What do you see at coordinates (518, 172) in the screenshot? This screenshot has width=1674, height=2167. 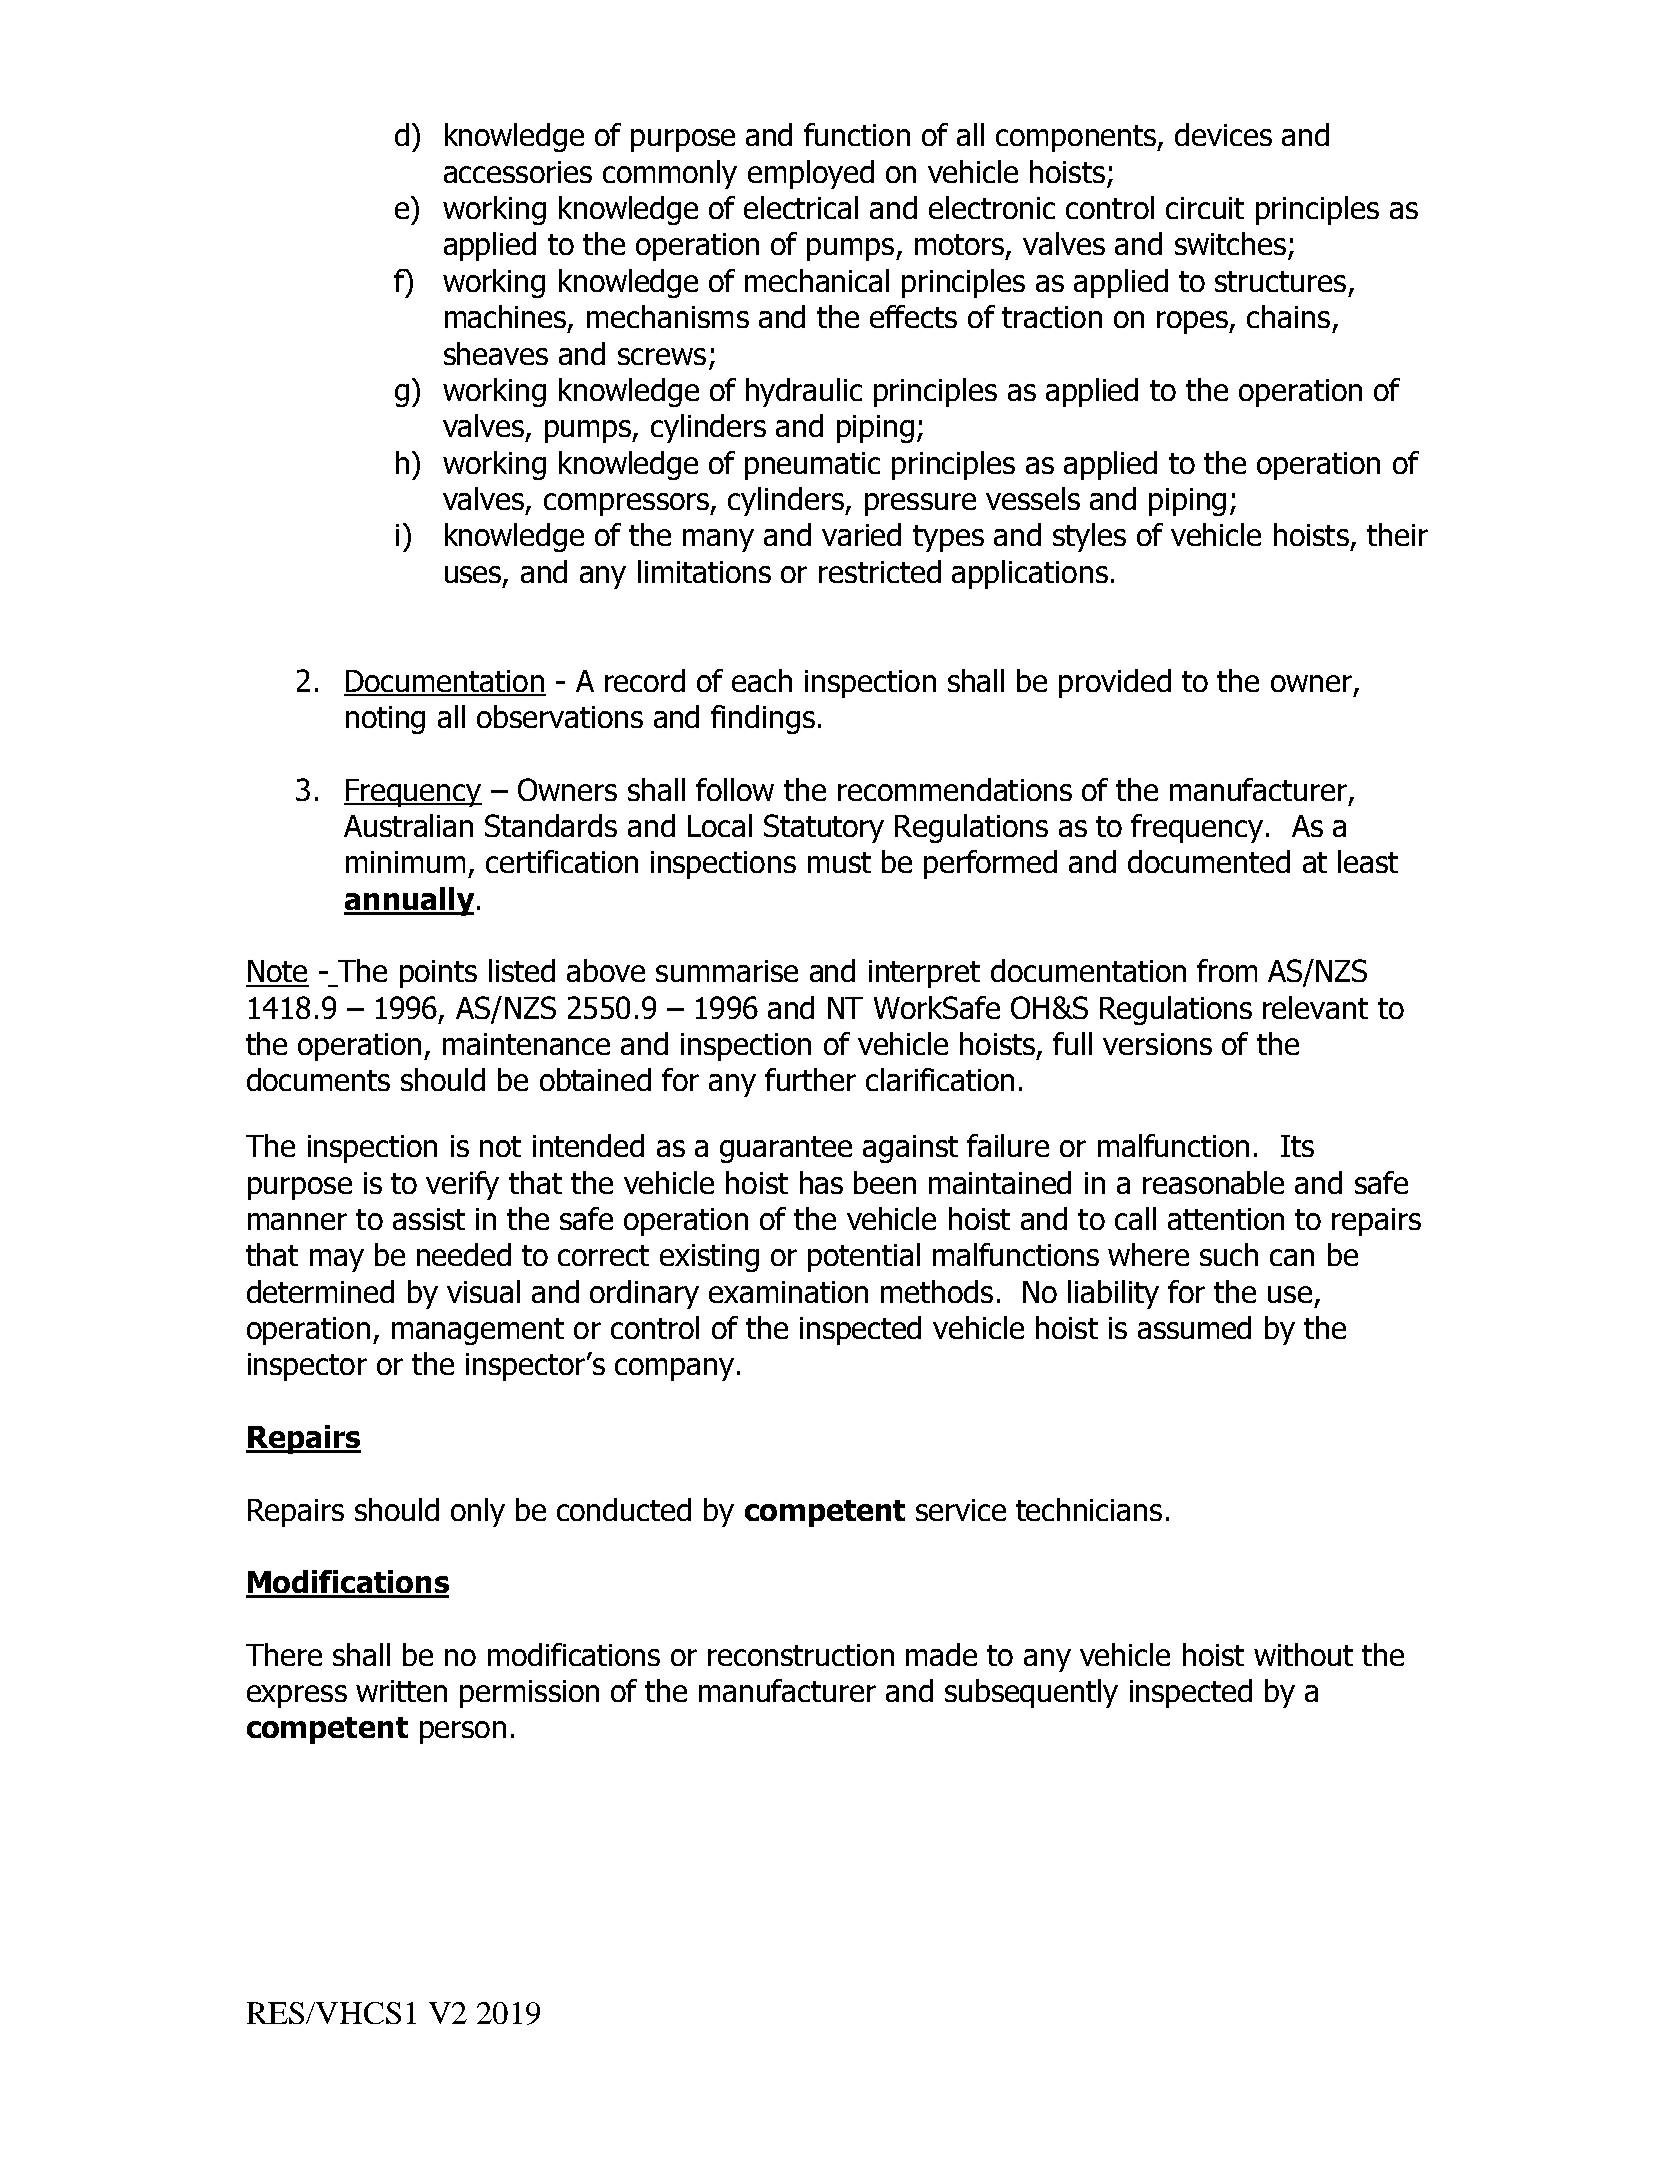 I see `accessories` at bounding box center [518, 172].
